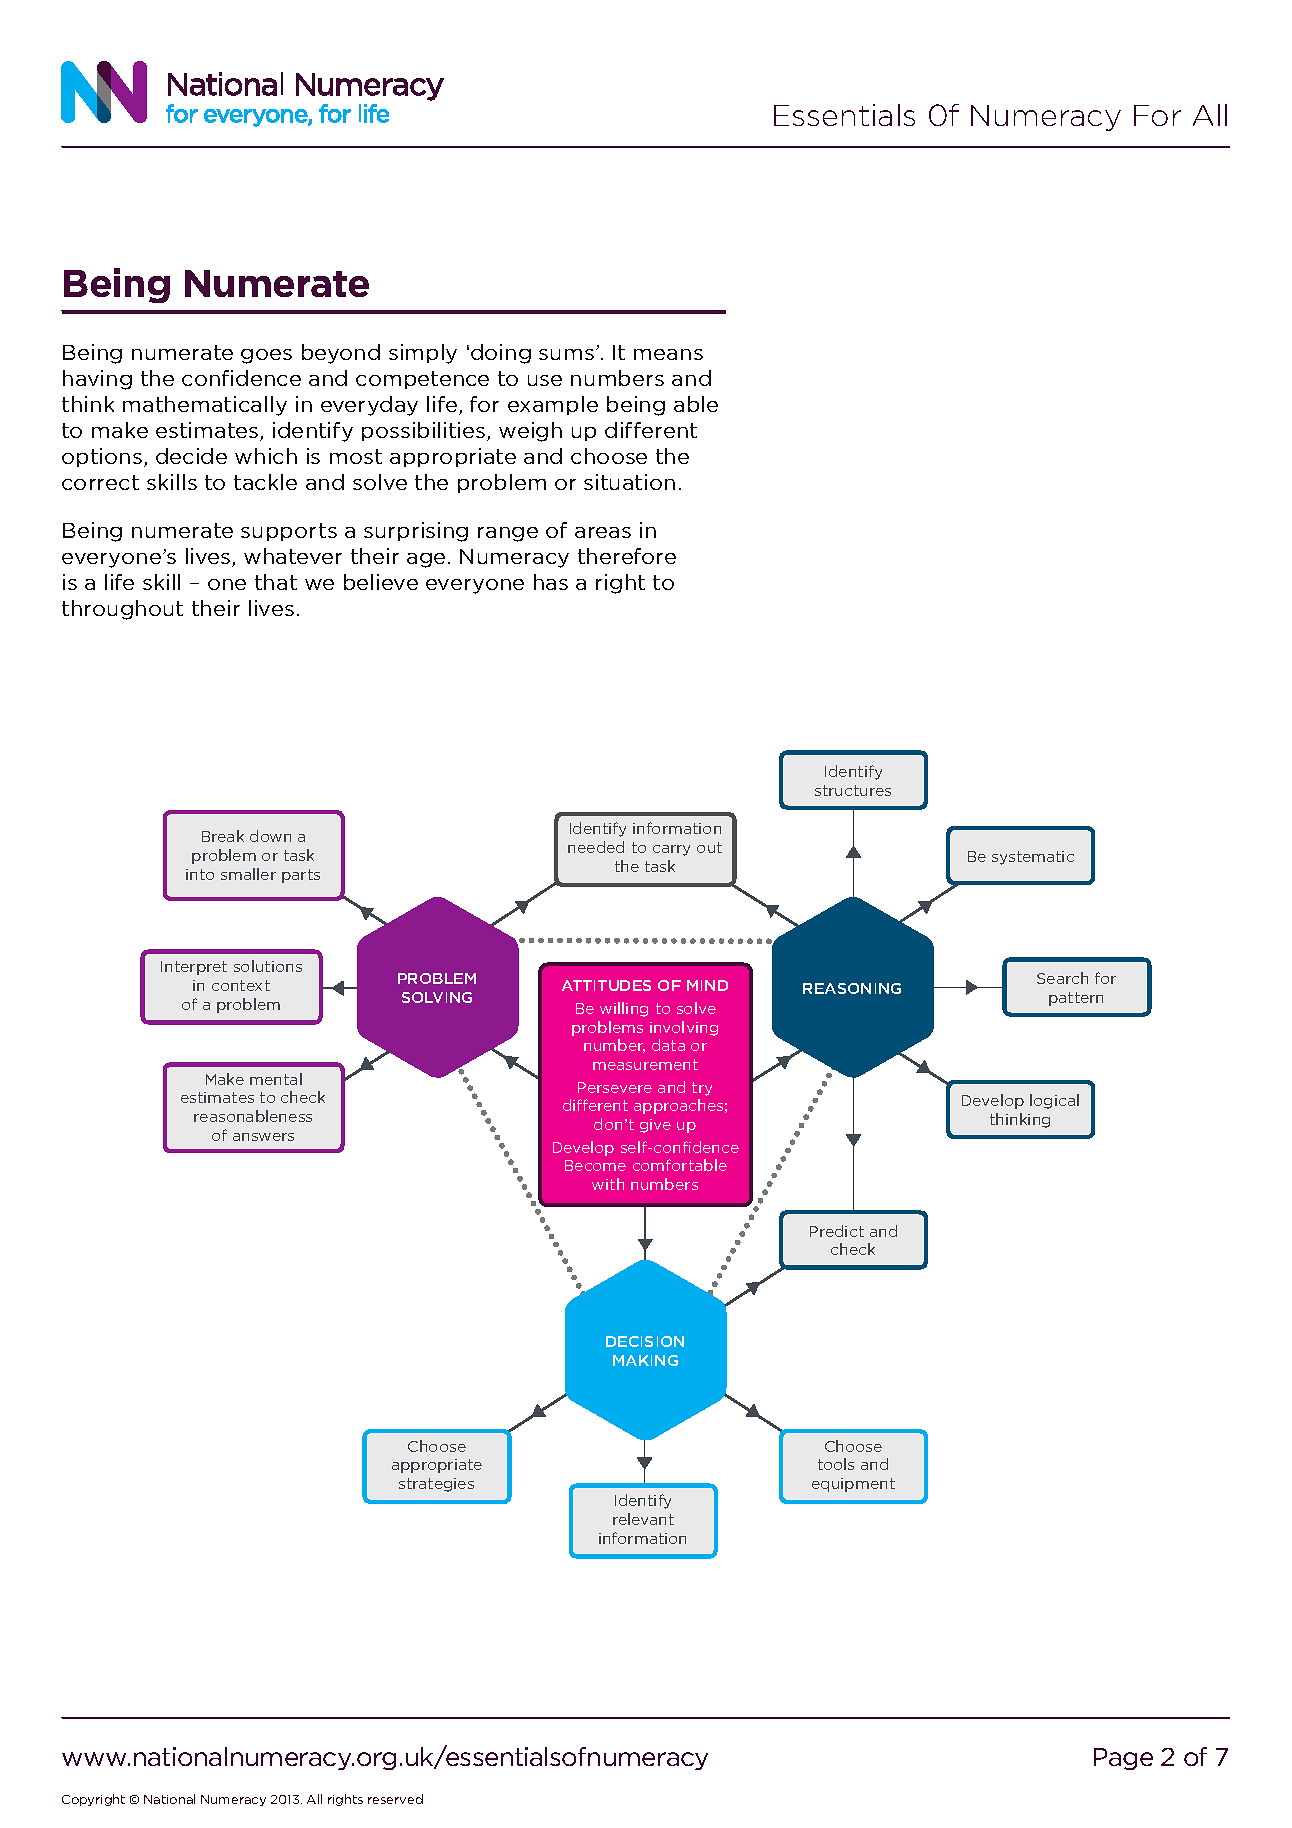  I want to click on reserved, so click(395, 1799).
